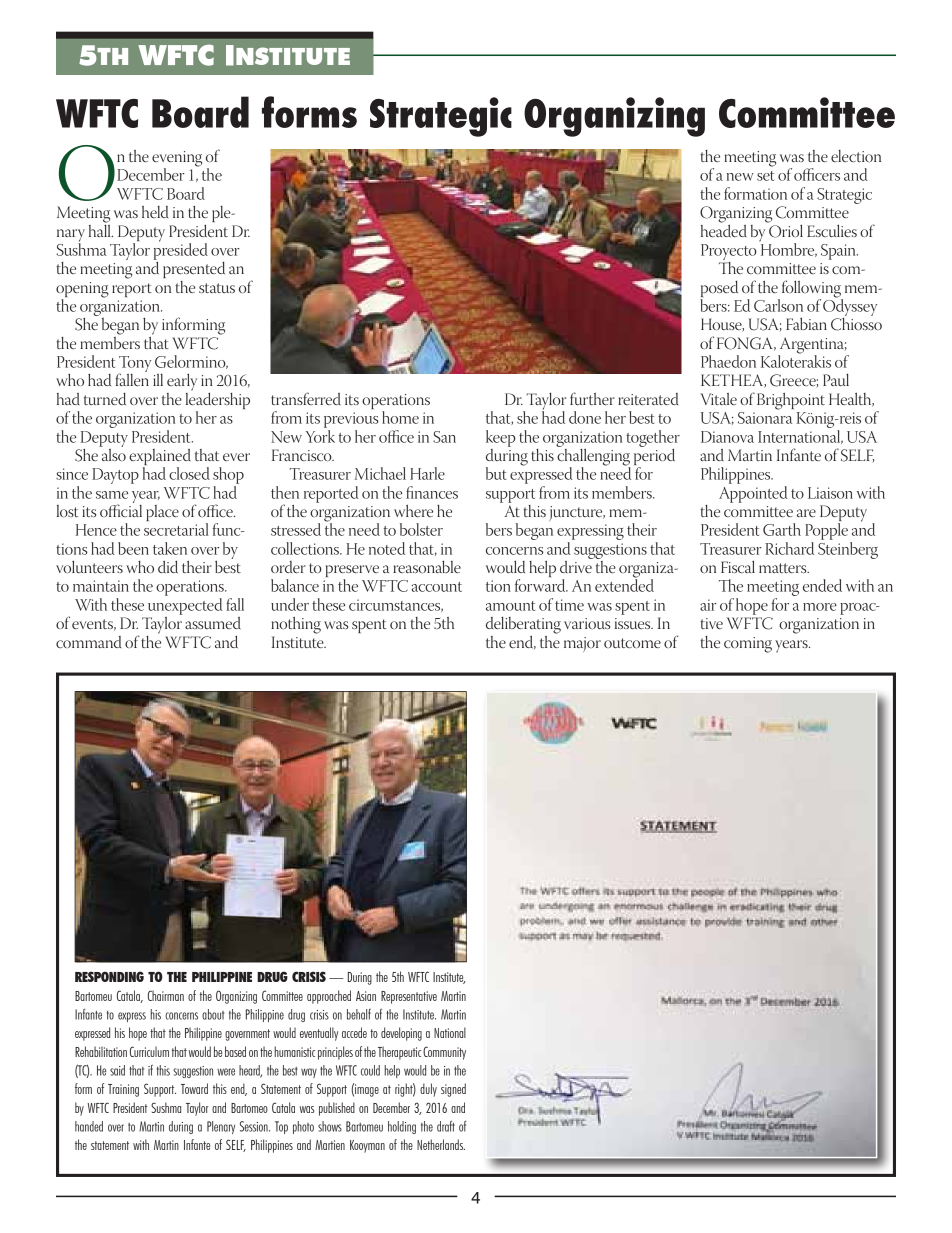  I want to click on held, so click(155, 212).
